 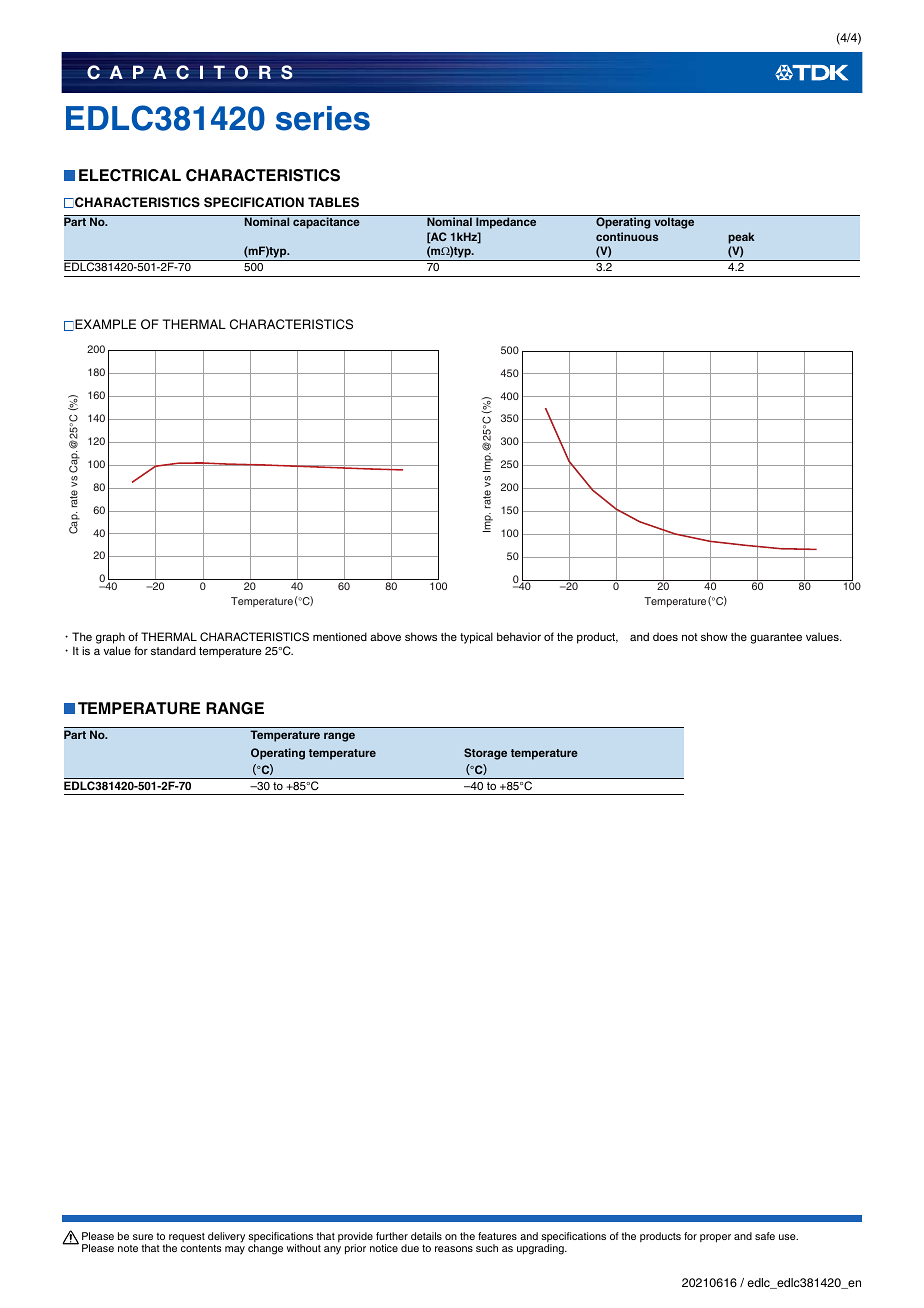 What do you see at coordinates (130, 175) in the screenshot?
I see `ELECTRICAL` at bounding box center [130, 175].
